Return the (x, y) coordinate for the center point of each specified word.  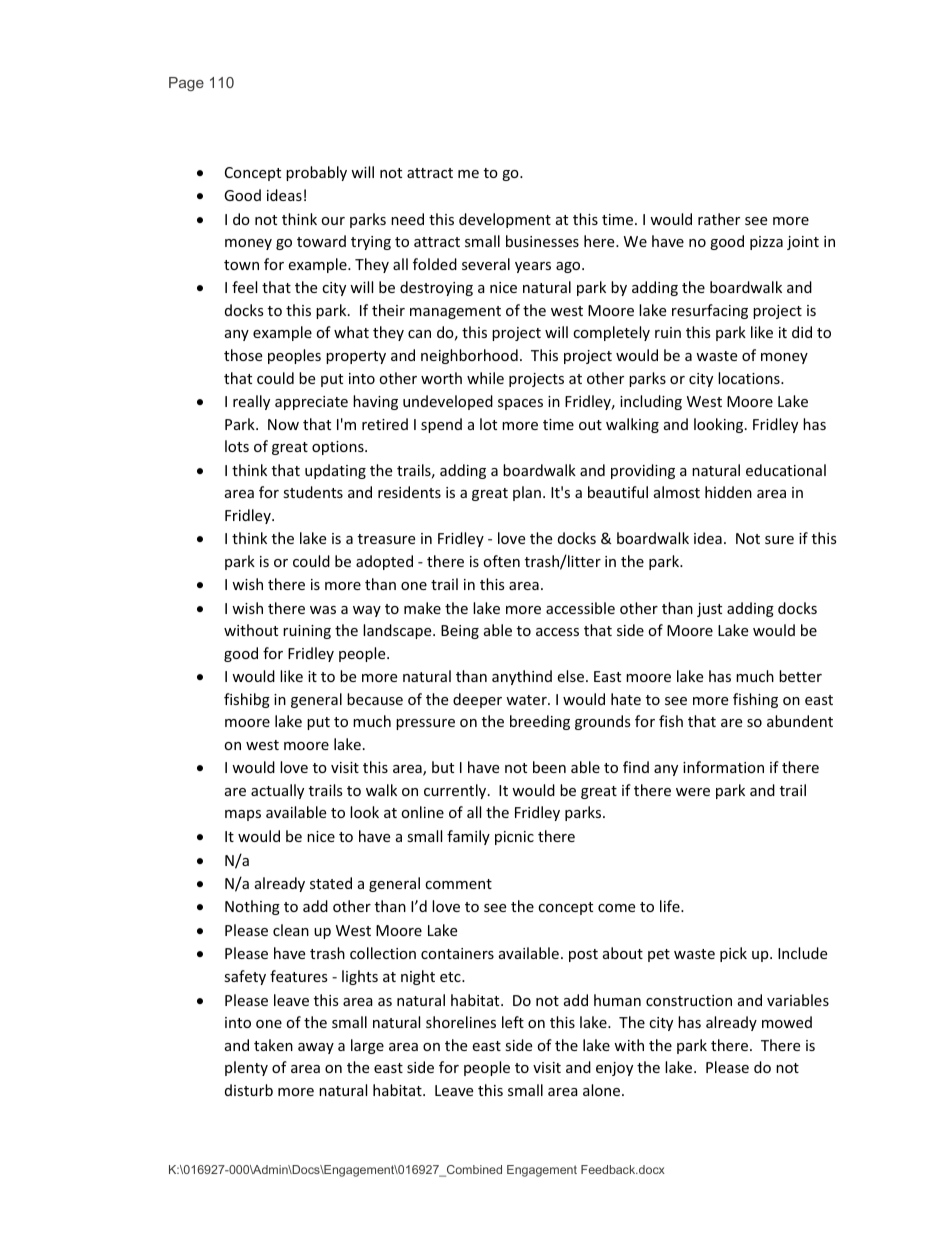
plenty (246, 1068)
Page (186, 84)
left (513, 1022)
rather (719, 219)
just (709, 610)
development (505, 220)
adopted (384, 562)
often (501, 561)
